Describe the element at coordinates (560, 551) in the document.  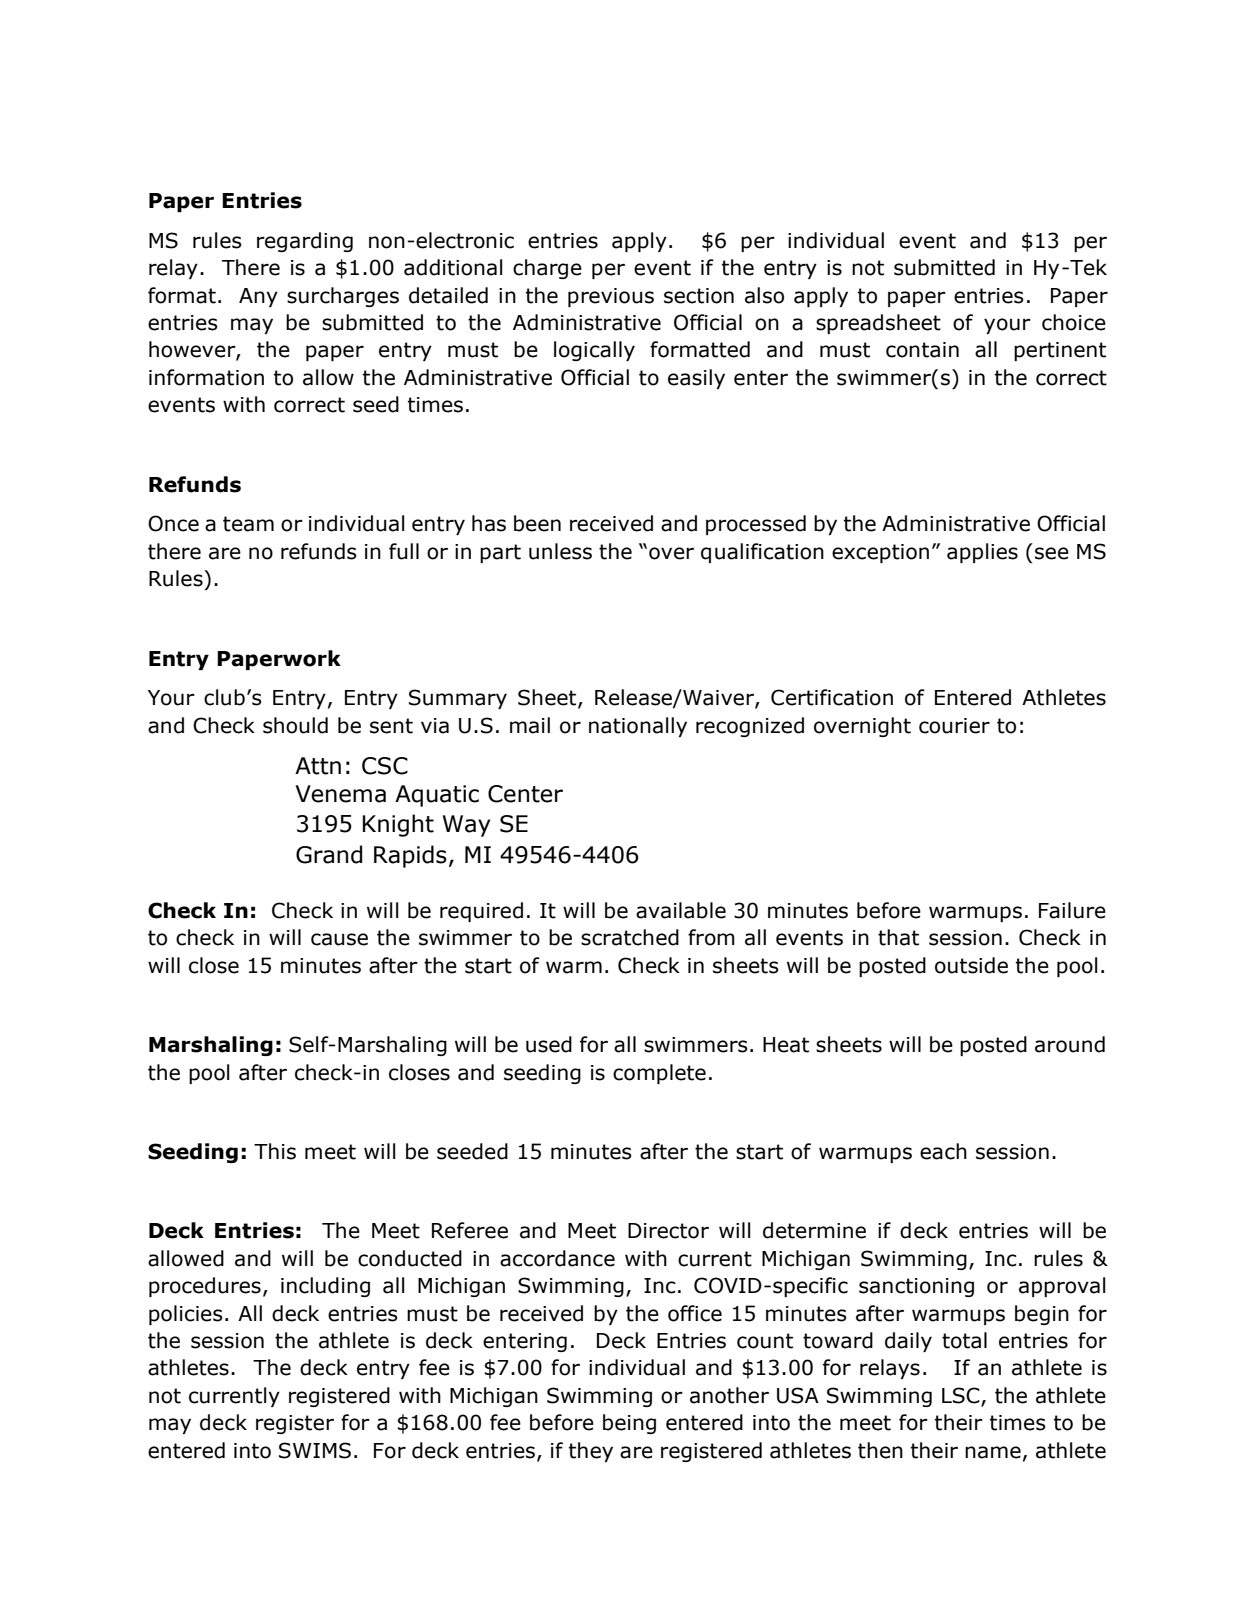
I see `unless` at that location.
